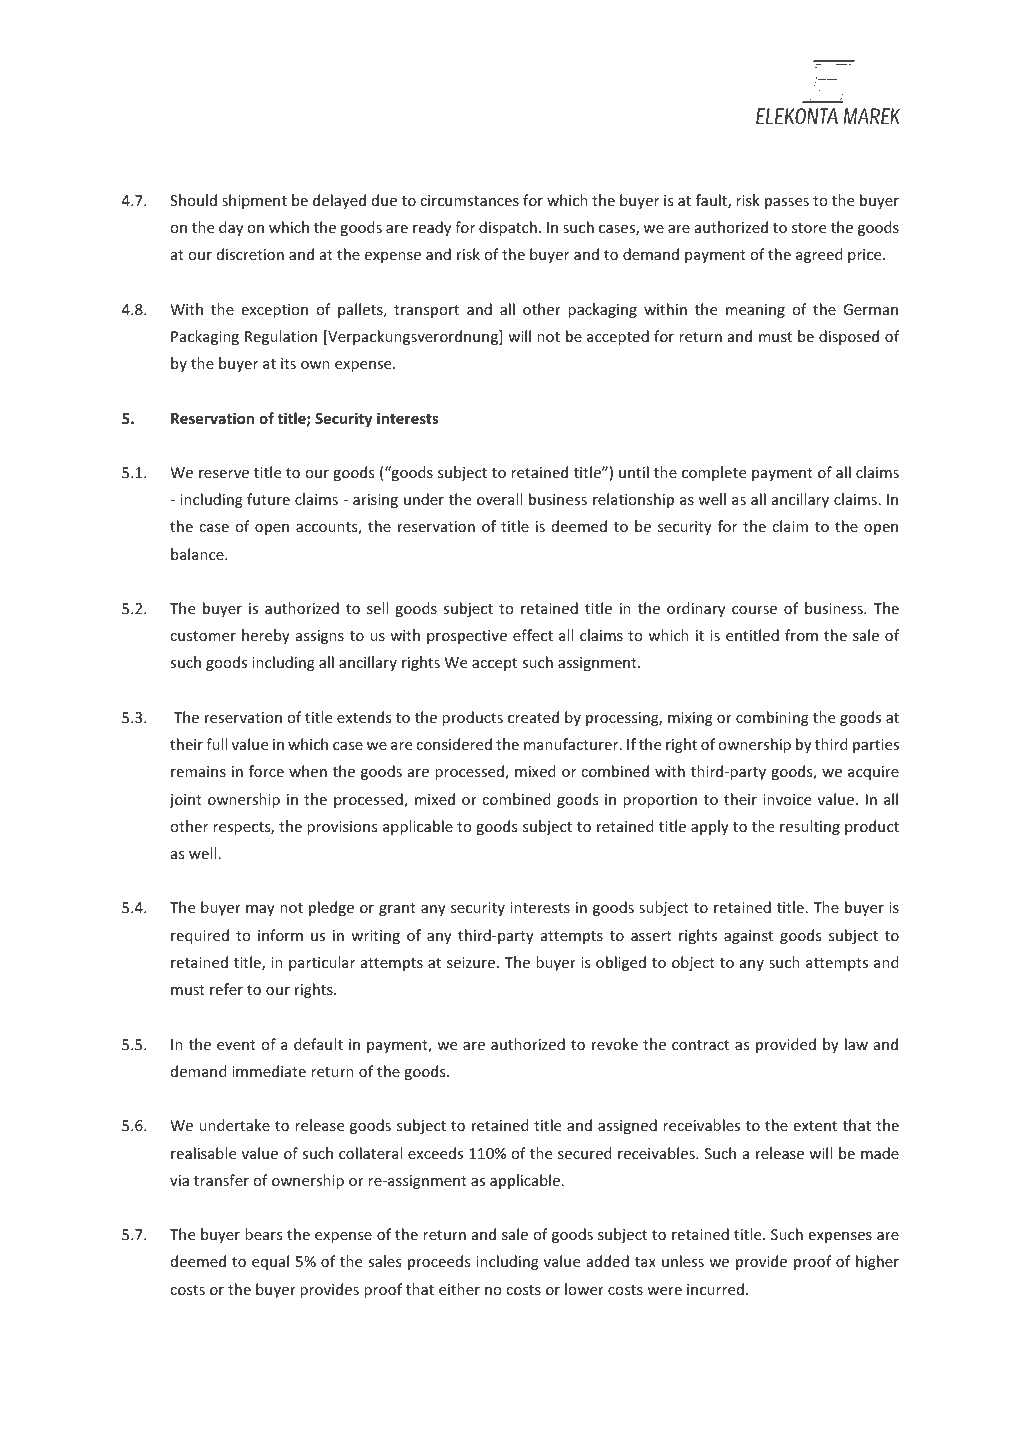 Image resolution: width=1021 pixels, height=1444 pixels. Describe the element at coordinates (198, 554) in the screenshot. I see `balance` at that location.
